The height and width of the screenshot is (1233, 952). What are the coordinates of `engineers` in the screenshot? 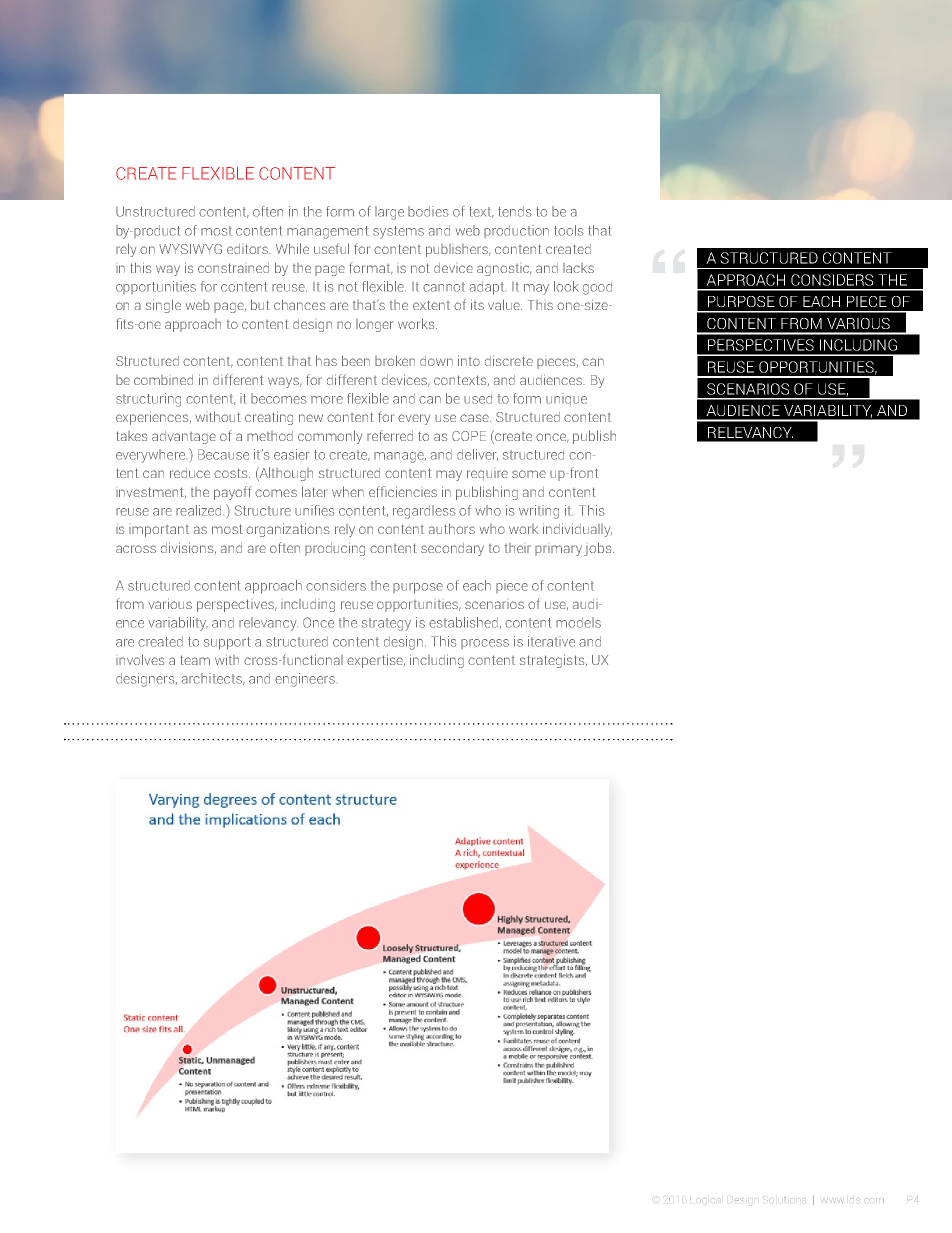 It's located at (305, 680).
